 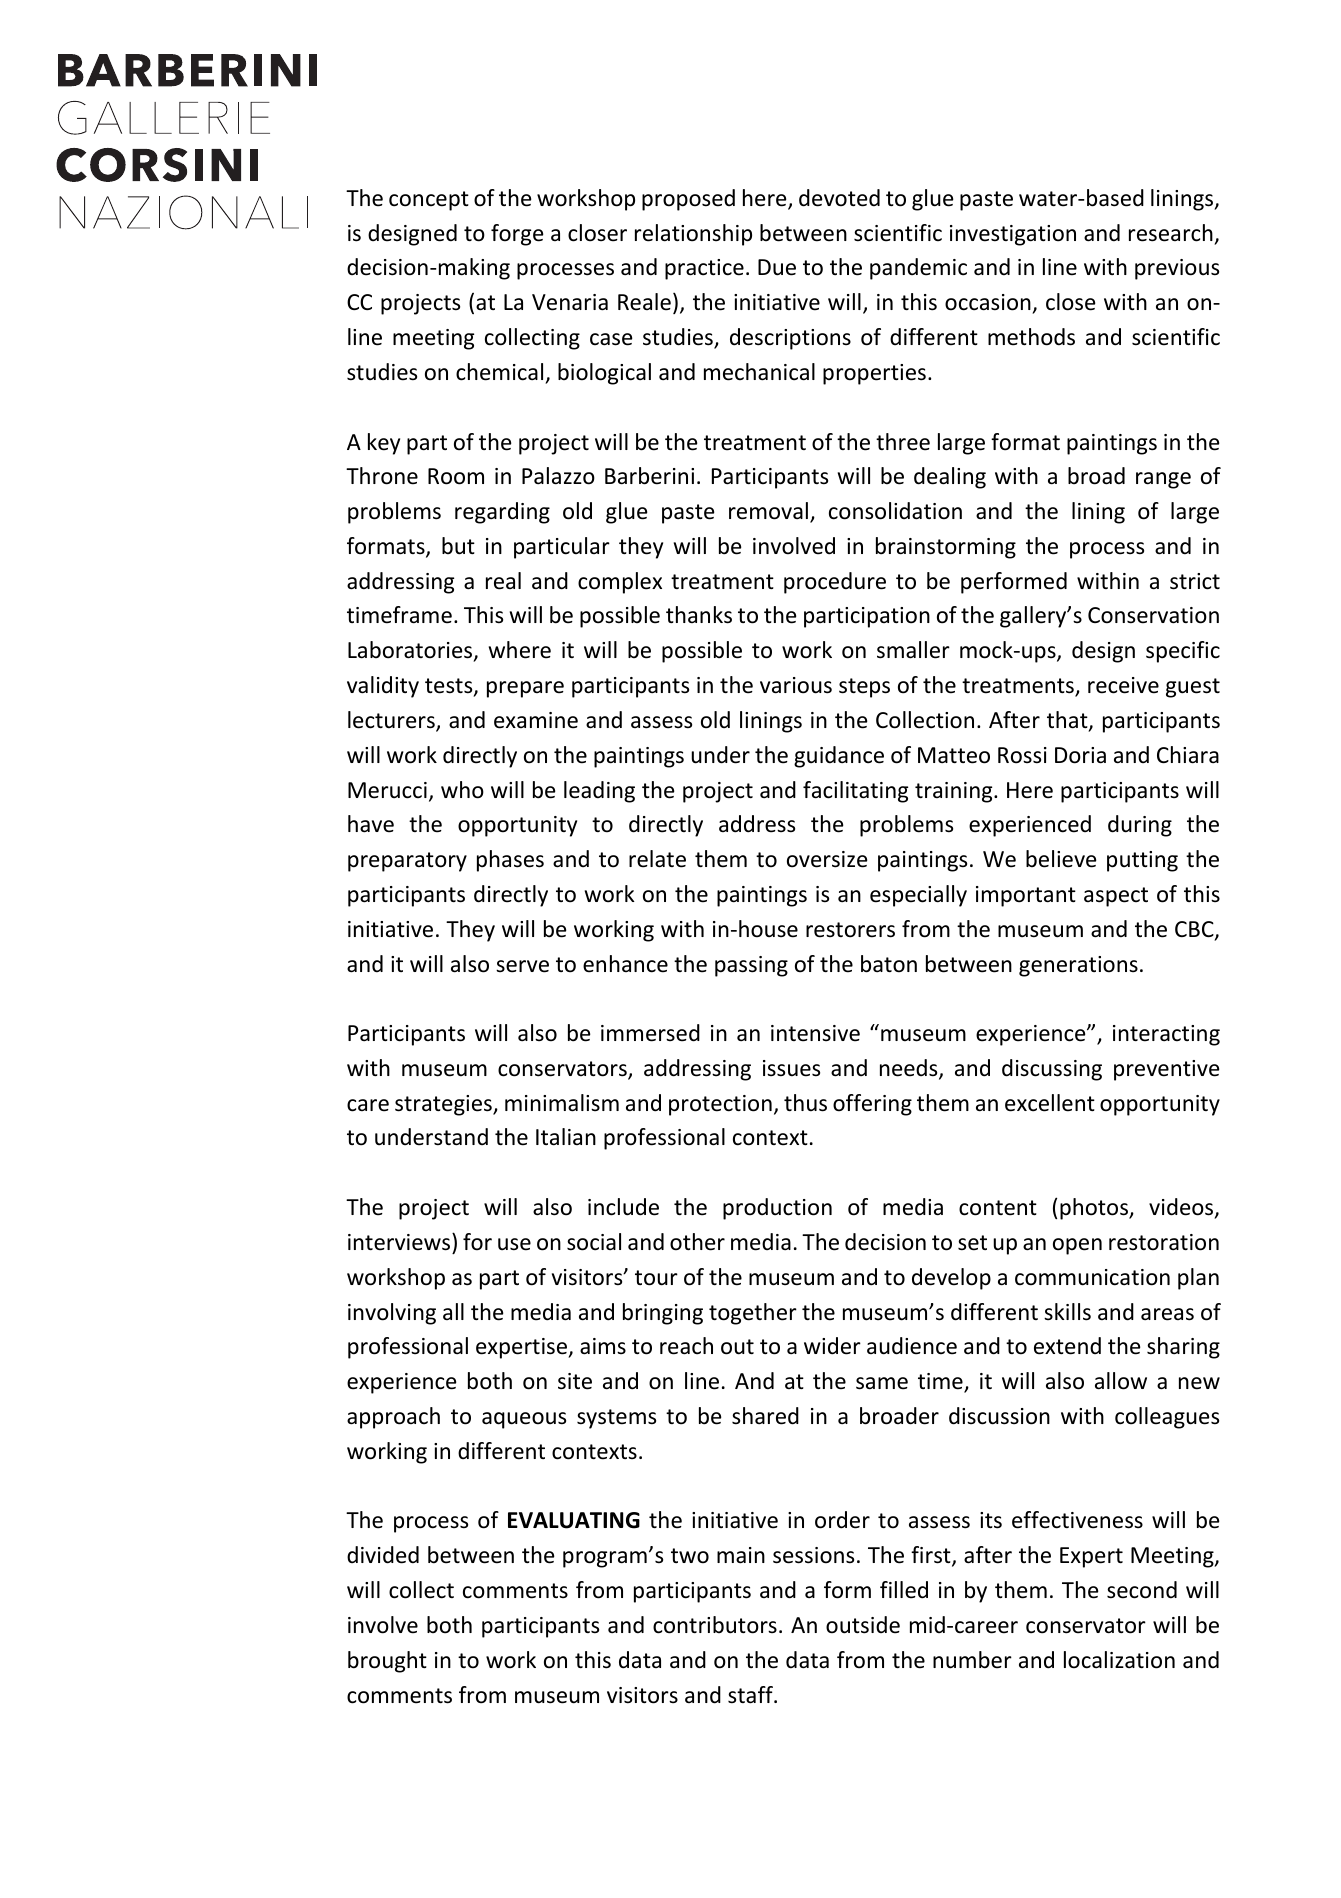 I want to click on staff, so click(x=751, y=1695).
